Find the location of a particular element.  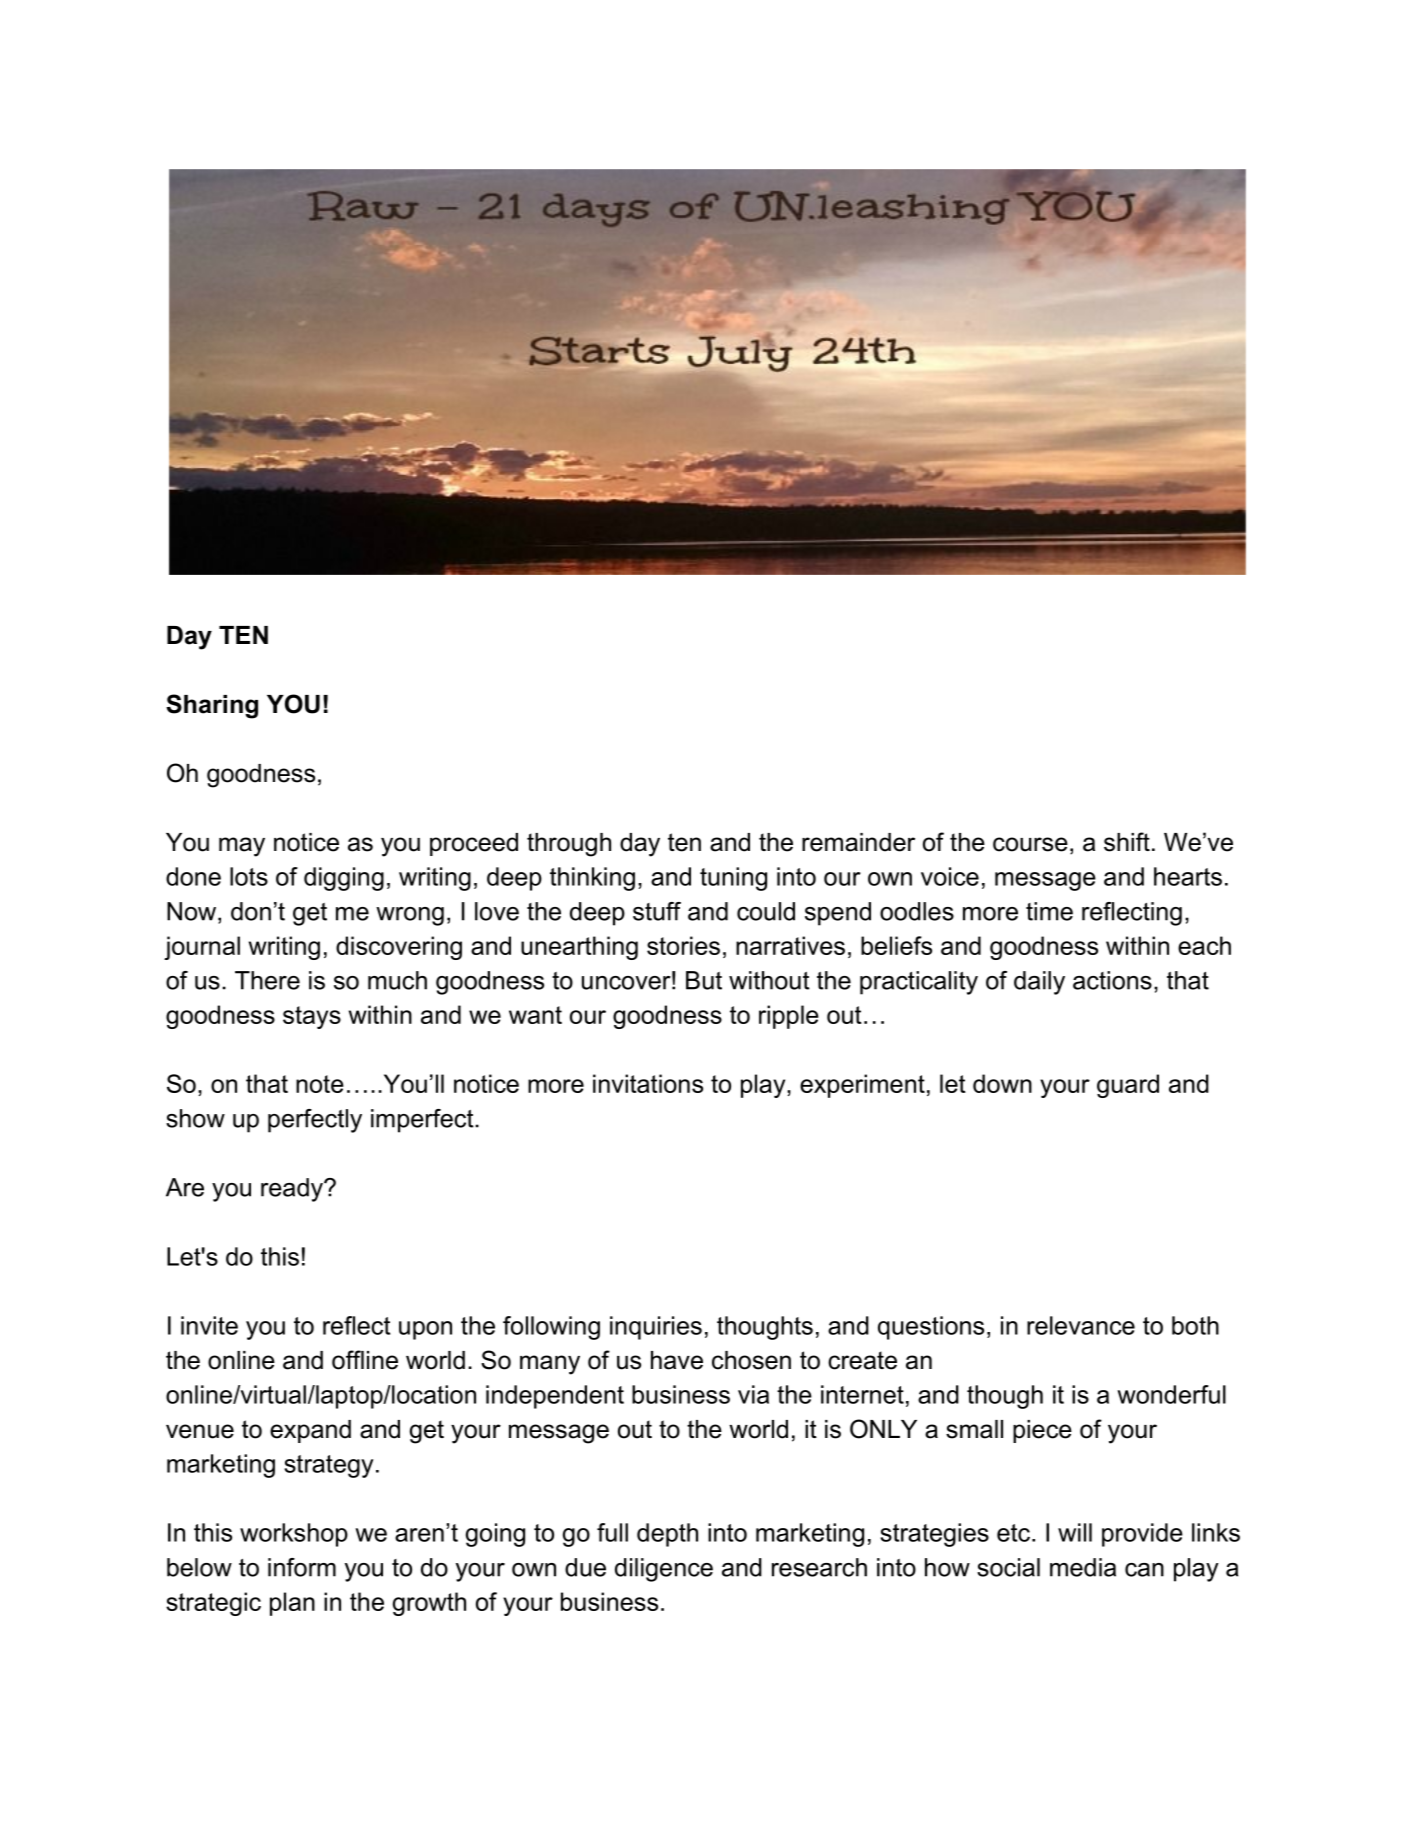

inform is located at coordinates (302, 1567).
